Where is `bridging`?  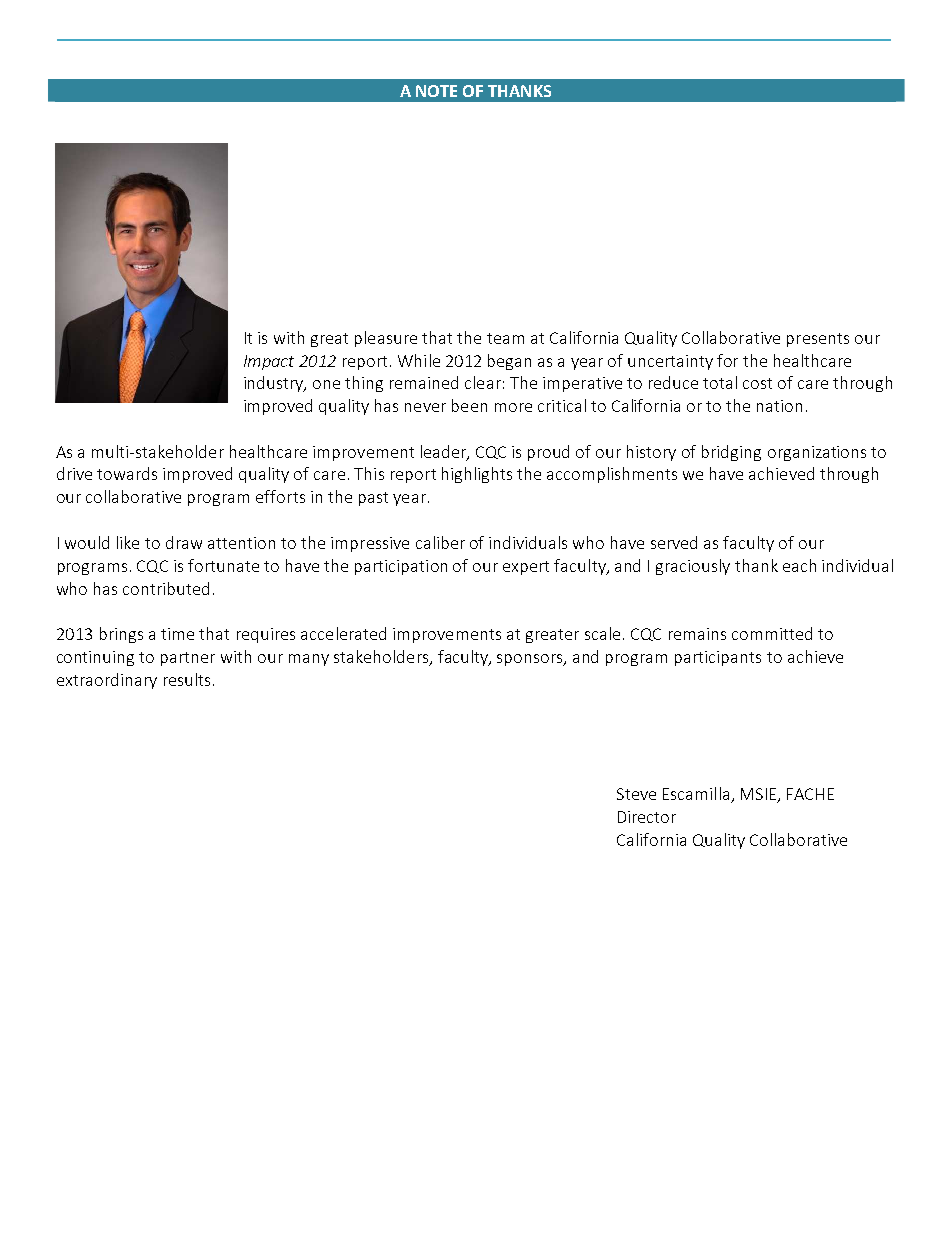 bridging is located at coordinates (731, 453).
